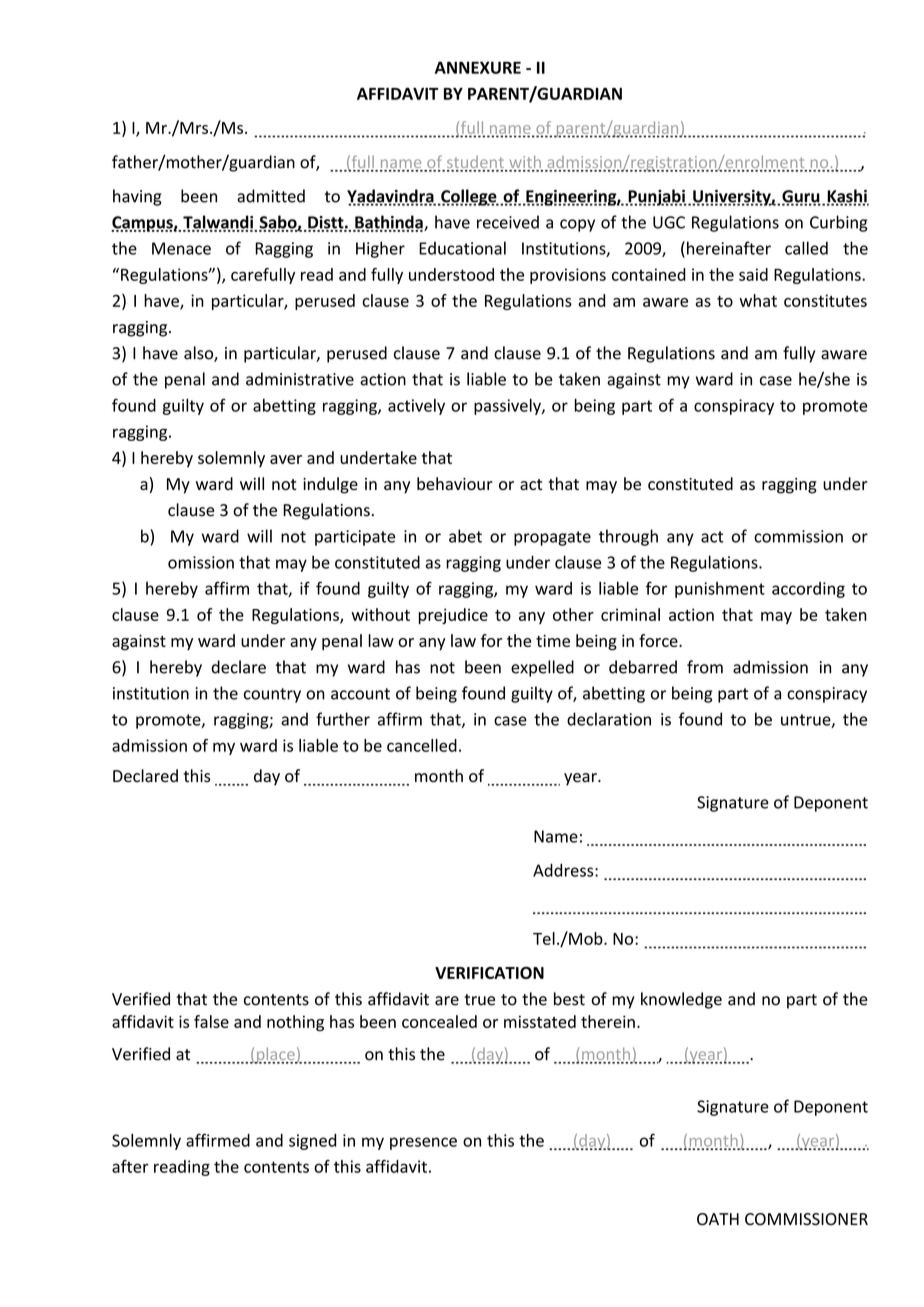 The image size is (924, 1307). What do you see at coordinates (286, 459) in the screenshot?
I see `aver` at bounding box center [286, 459].
